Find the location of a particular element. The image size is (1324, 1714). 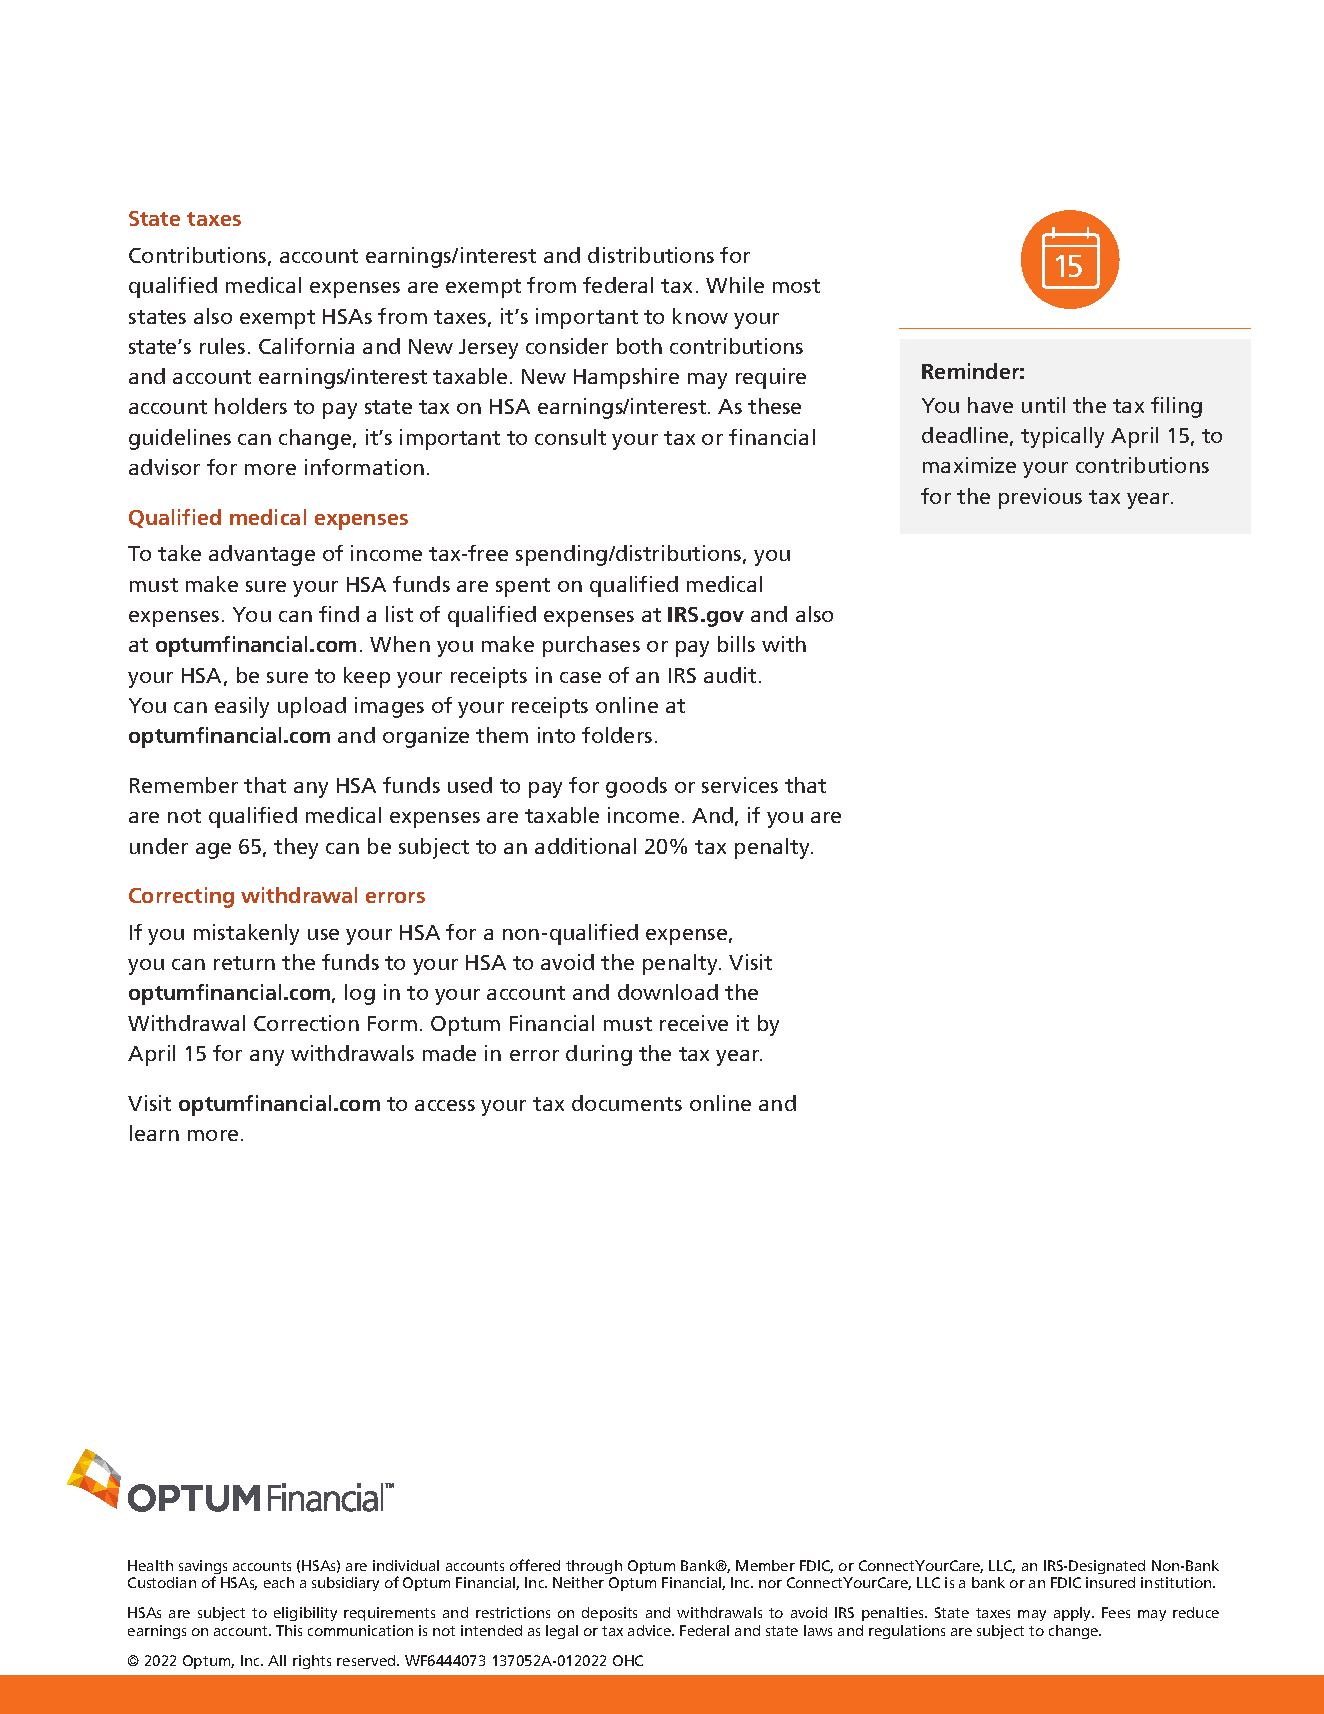

know is located at coordinates (700, 316).
